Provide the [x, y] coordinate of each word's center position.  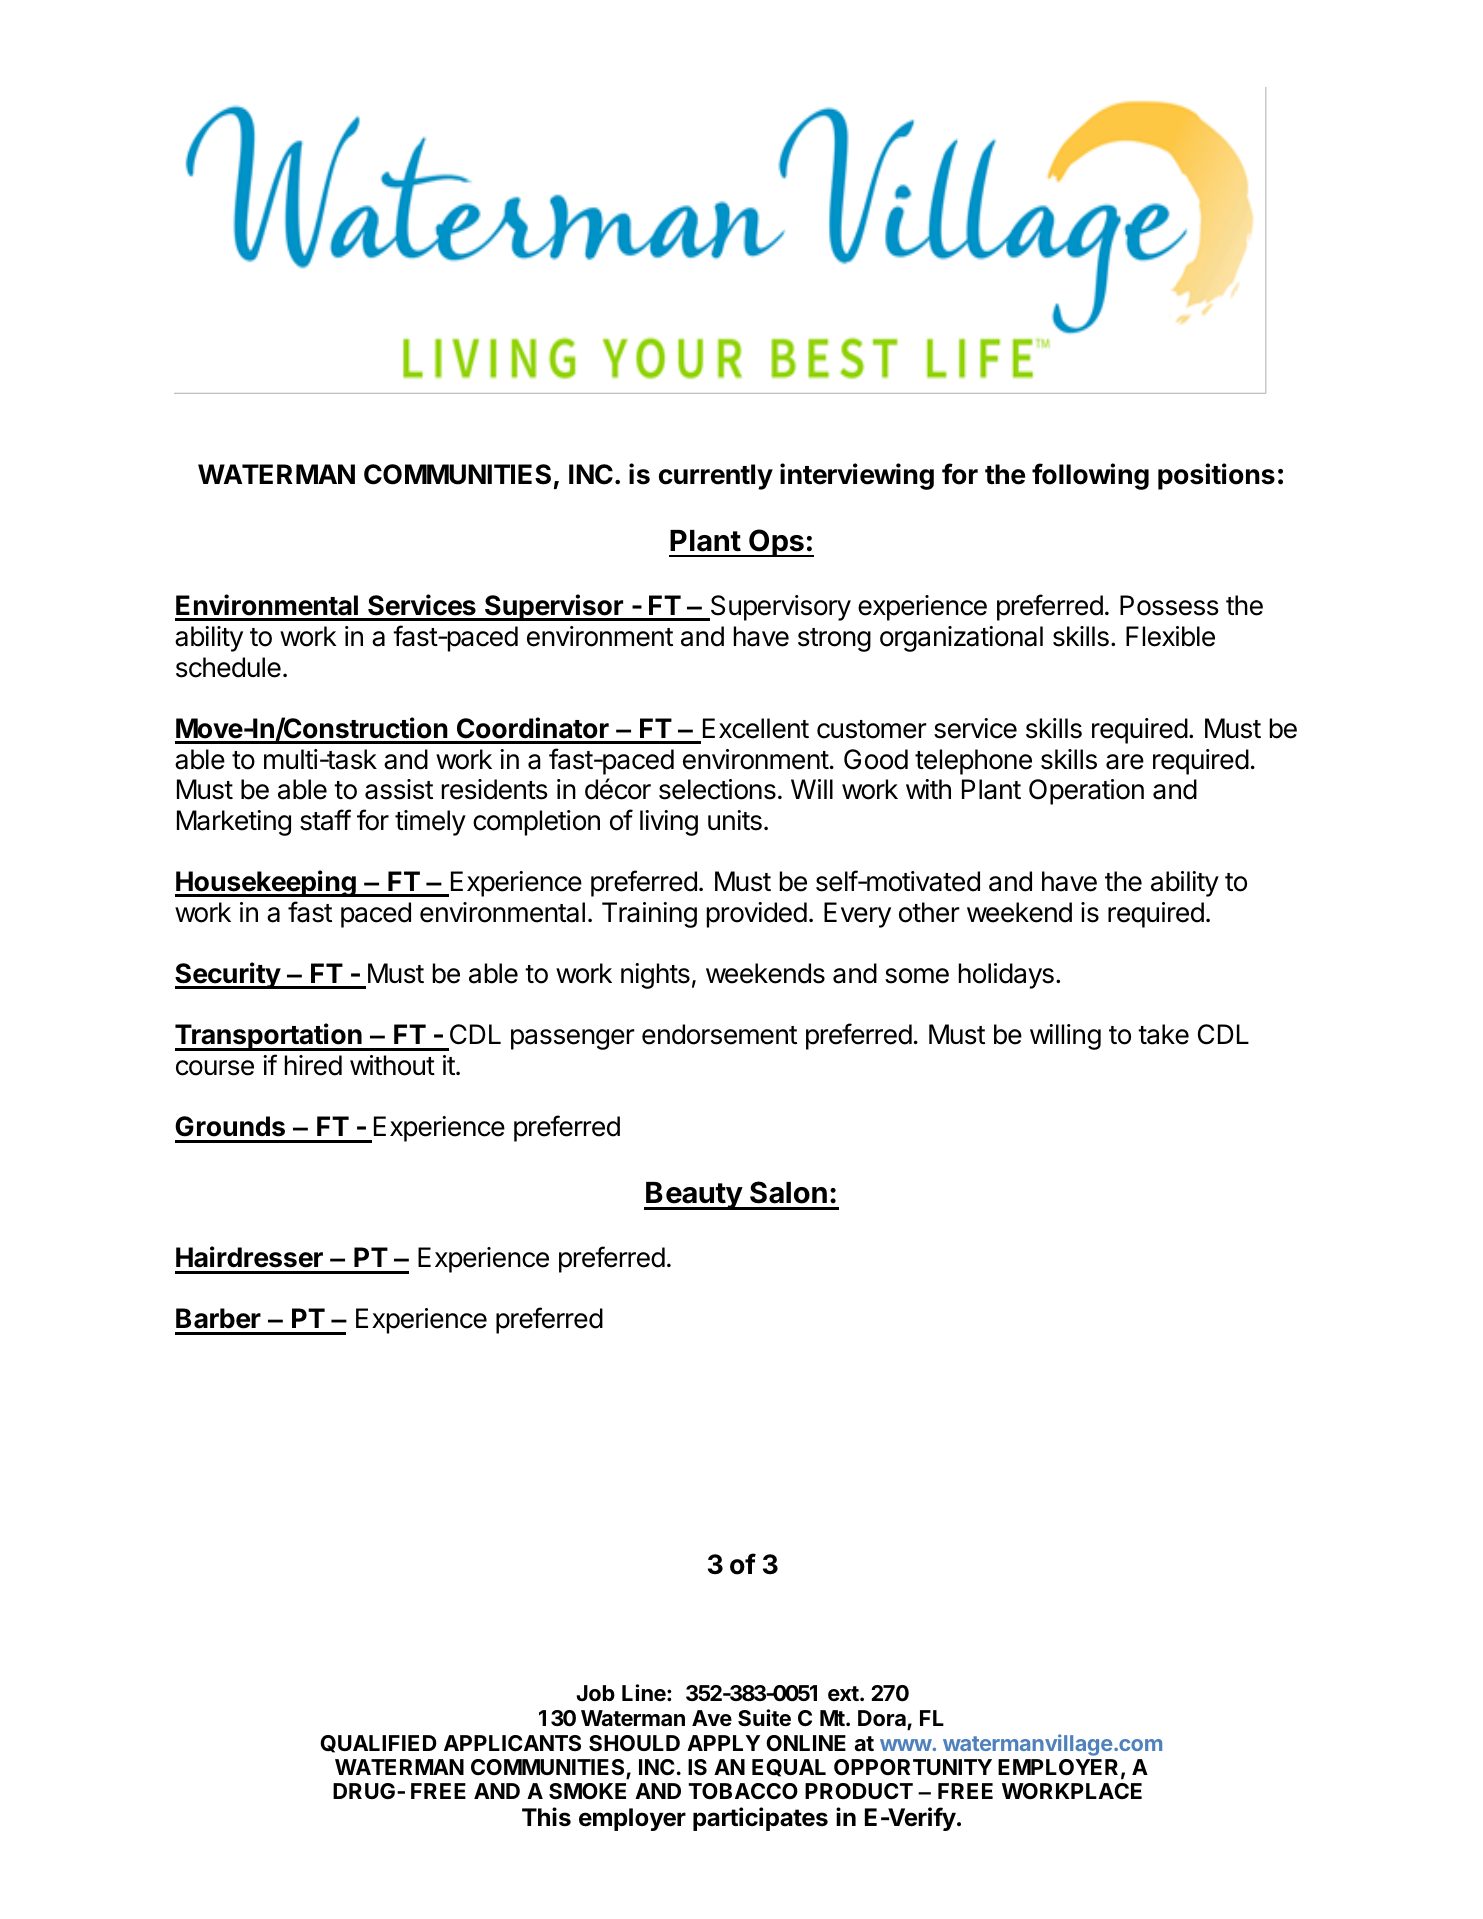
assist [399, 789]
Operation [1086, 792]
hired [313, 1065]
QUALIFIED [378, 1744]
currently [716, 477]
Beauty [694, 1196]
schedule [228, 667]
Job [595, 1693]
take [1163, 1034]
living [669, 823]
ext [844, 1693]
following [1090, 476]
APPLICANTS [512, 1743]
